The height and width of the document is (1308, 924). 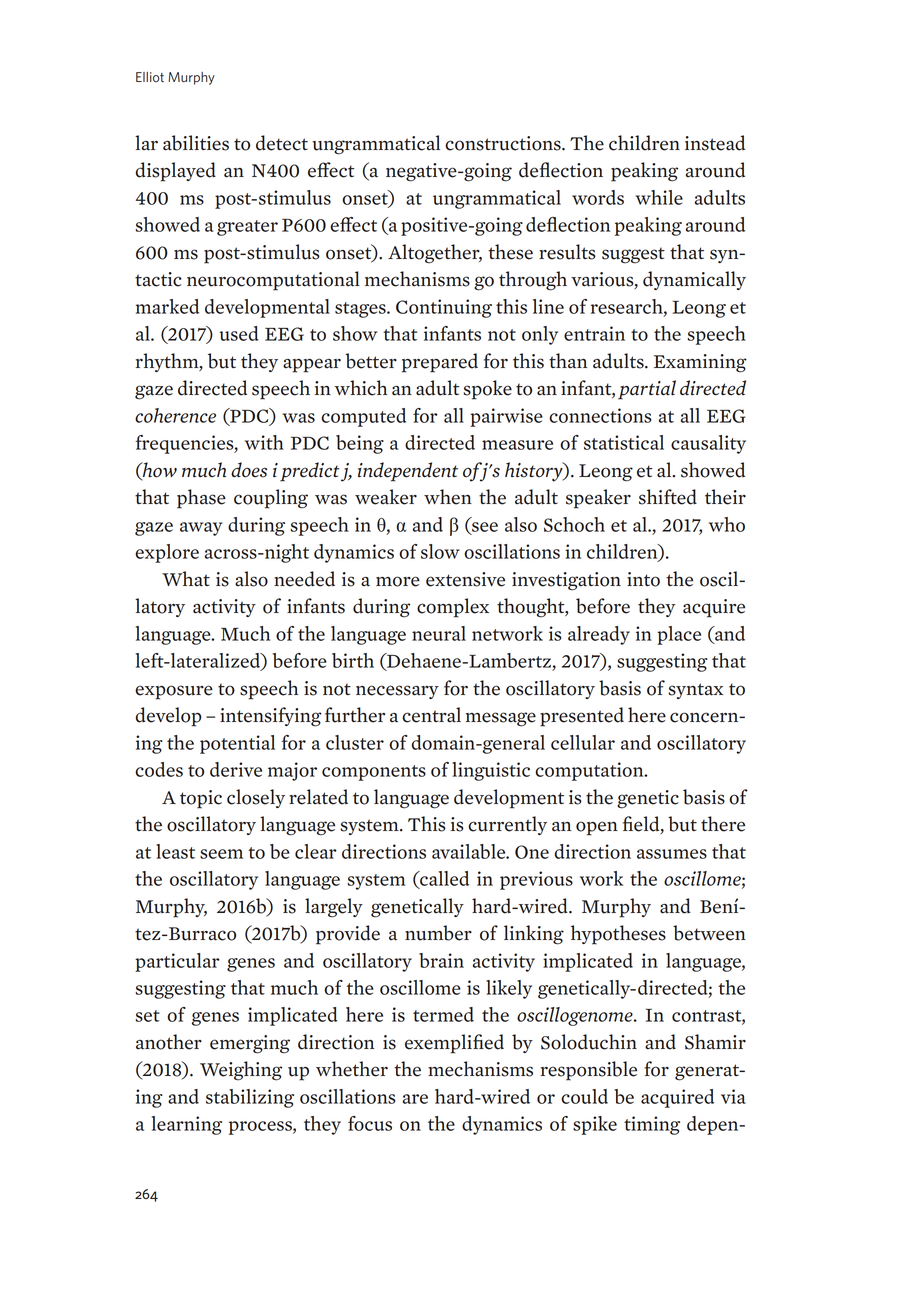 What do you see at coordinates (715, 143) in the document?
I see `instead` at bounding box center [715, 143].
